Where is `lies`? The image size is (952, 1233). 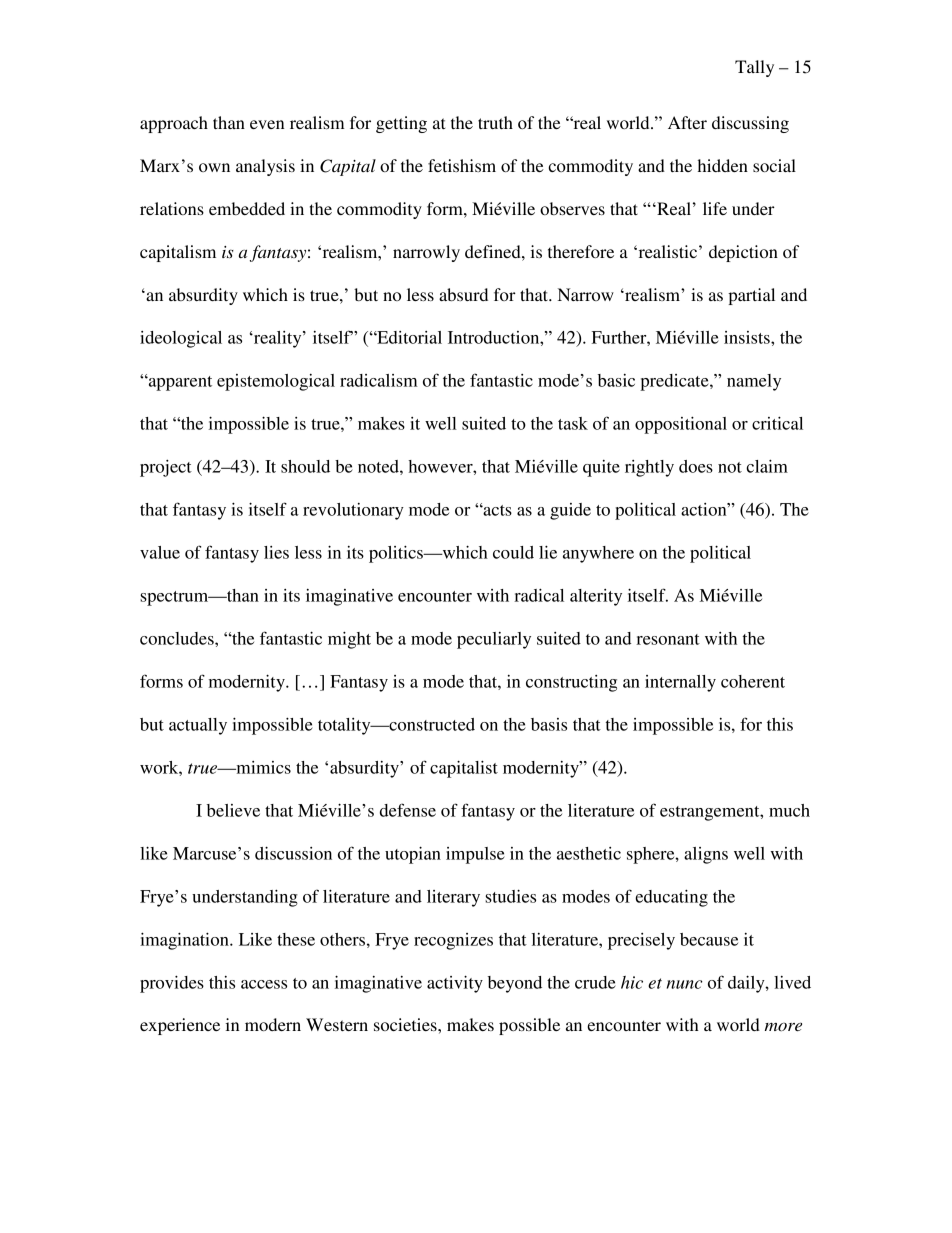
lies is located at coordinates (276, 552).
